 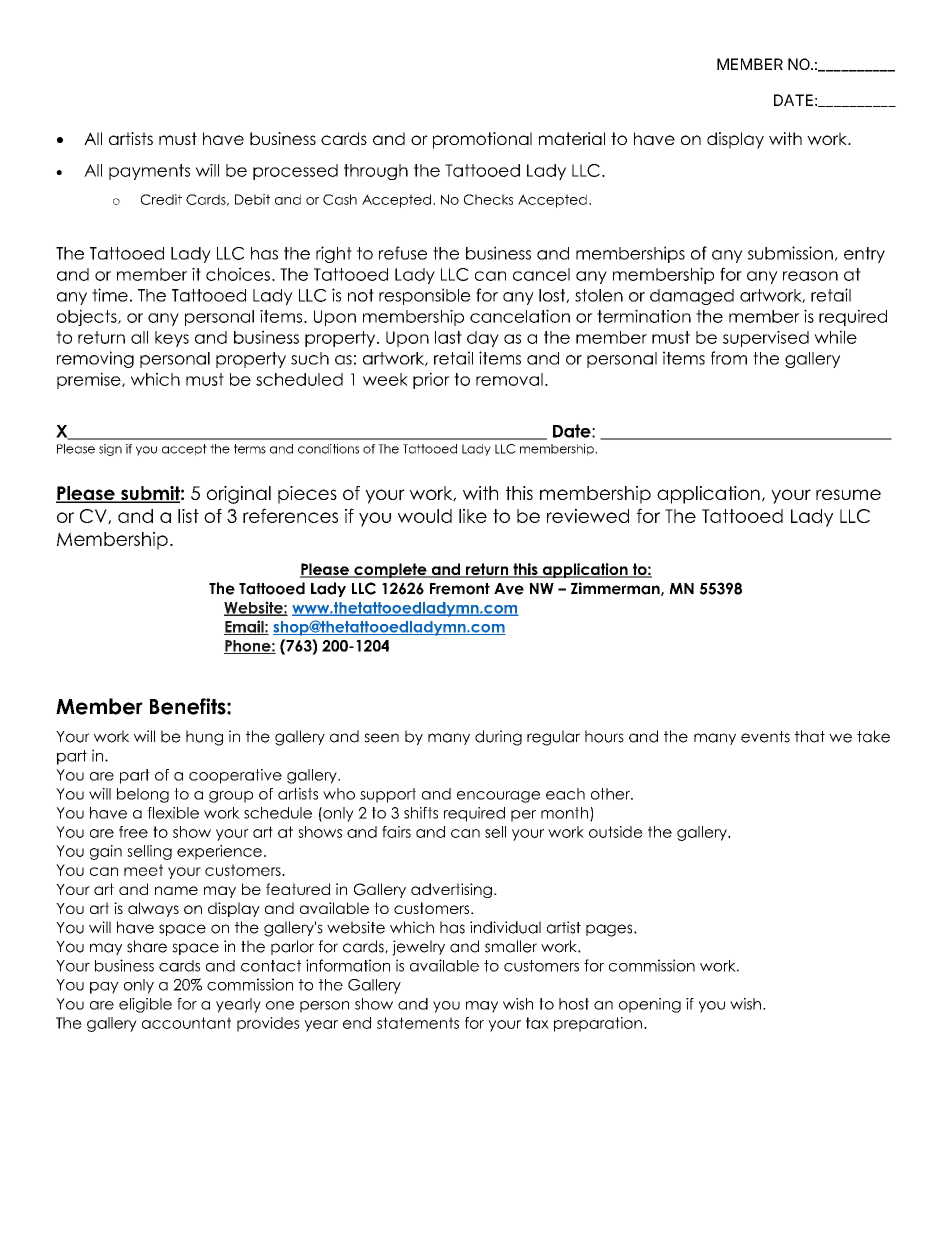 What do you see at coordinates (149, 172) in the page?
I see `payments` at bounding box center [149, 172].
